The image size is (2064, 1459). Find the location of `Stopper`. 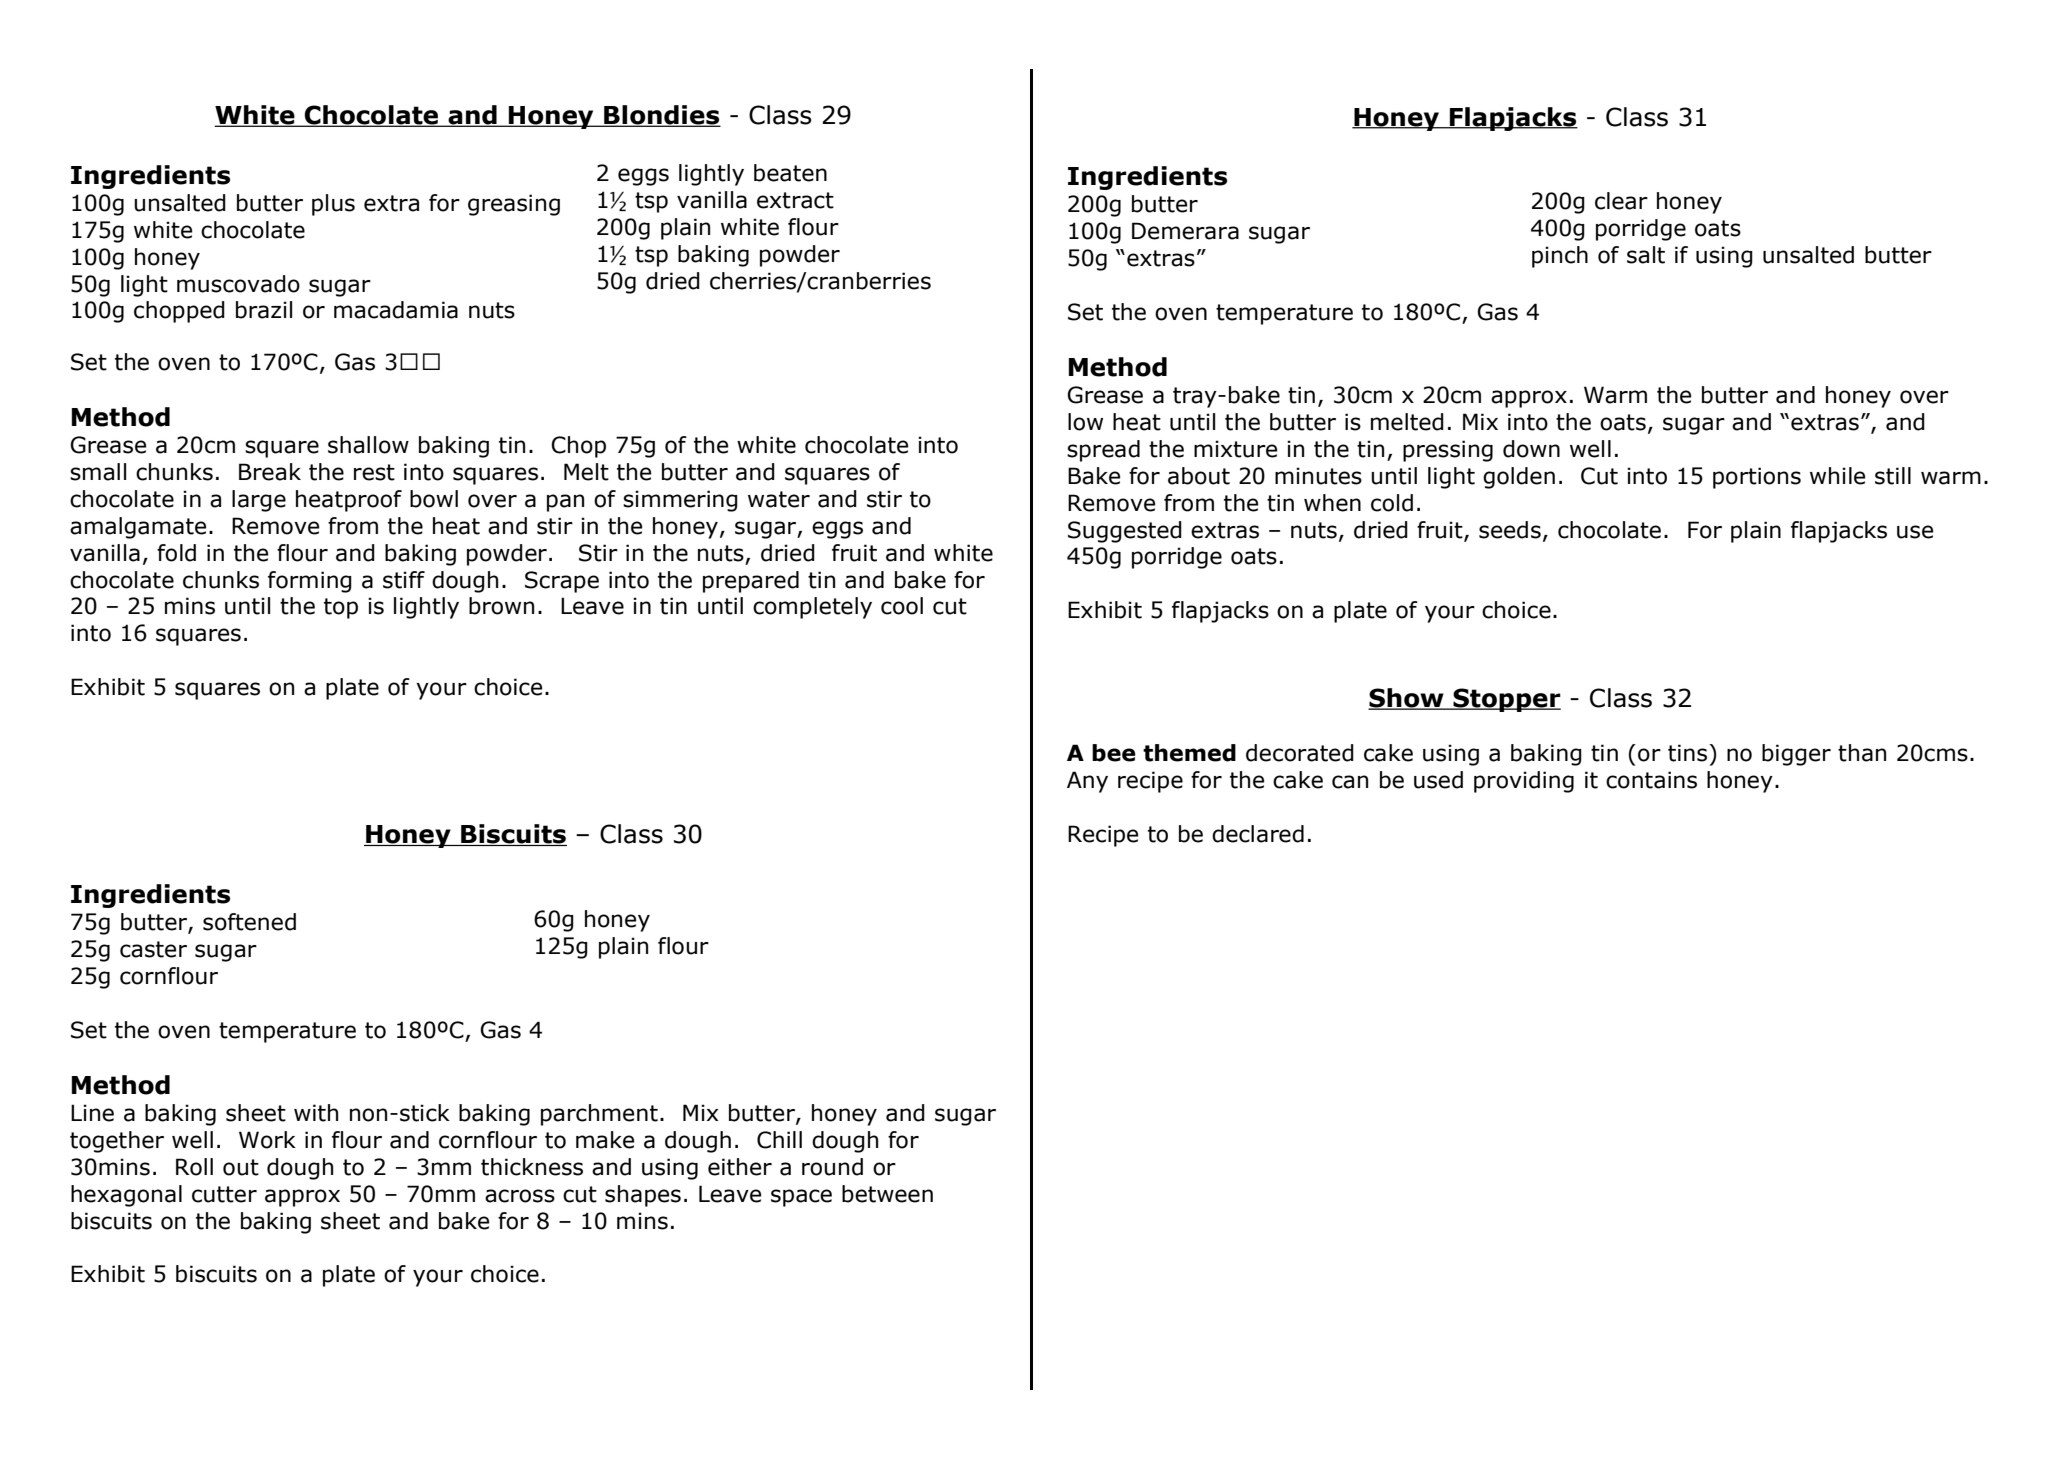

Stopper is located at coordinates (1506, 700).
